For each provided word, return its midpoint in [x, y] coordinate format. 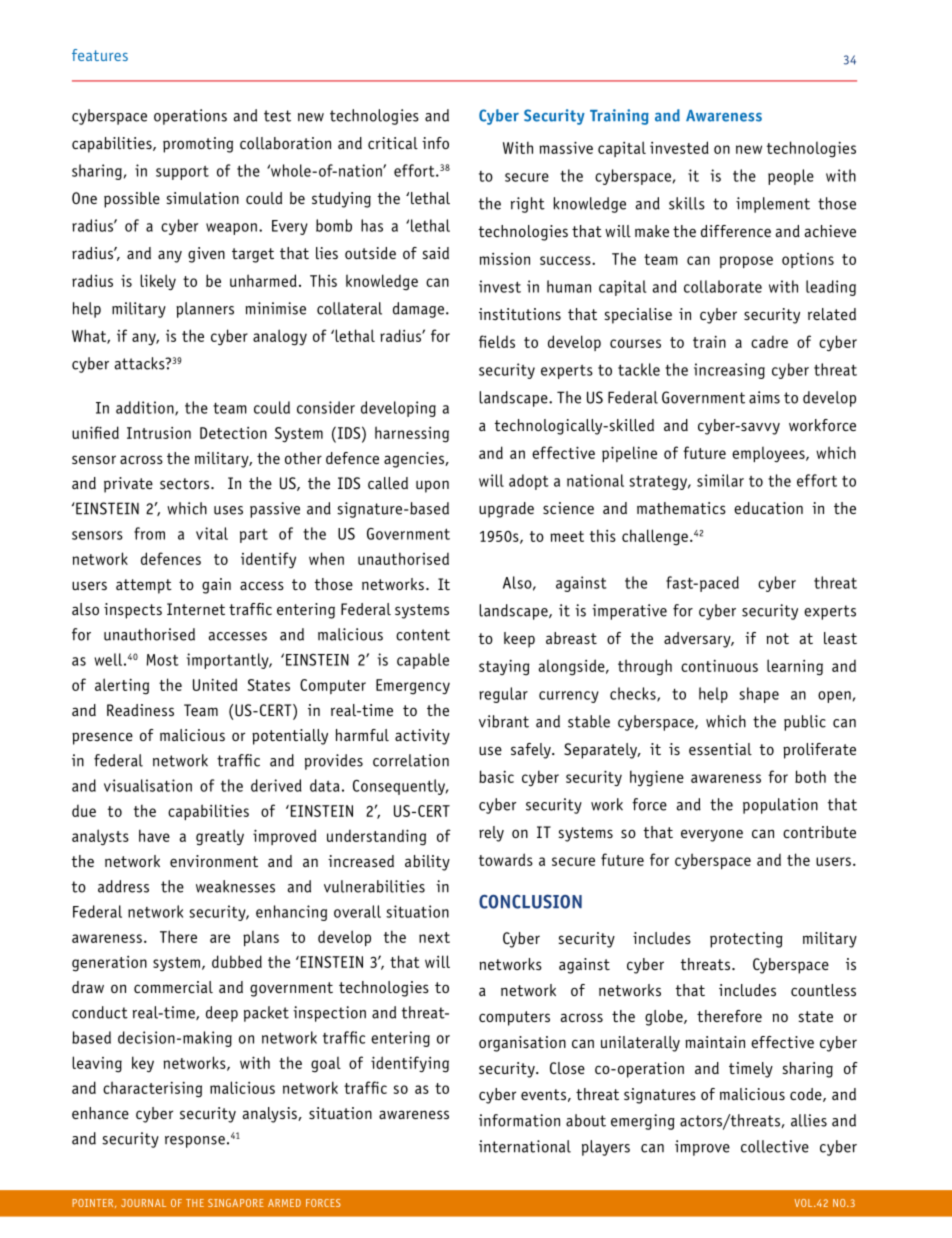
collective [775, 1146]
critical [393, 143]
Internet [196, 609]
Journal [143, 1203]
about [586, 1120]
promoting [198, 145]
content [423, 635]
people [791, 177]
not [777, 638]
